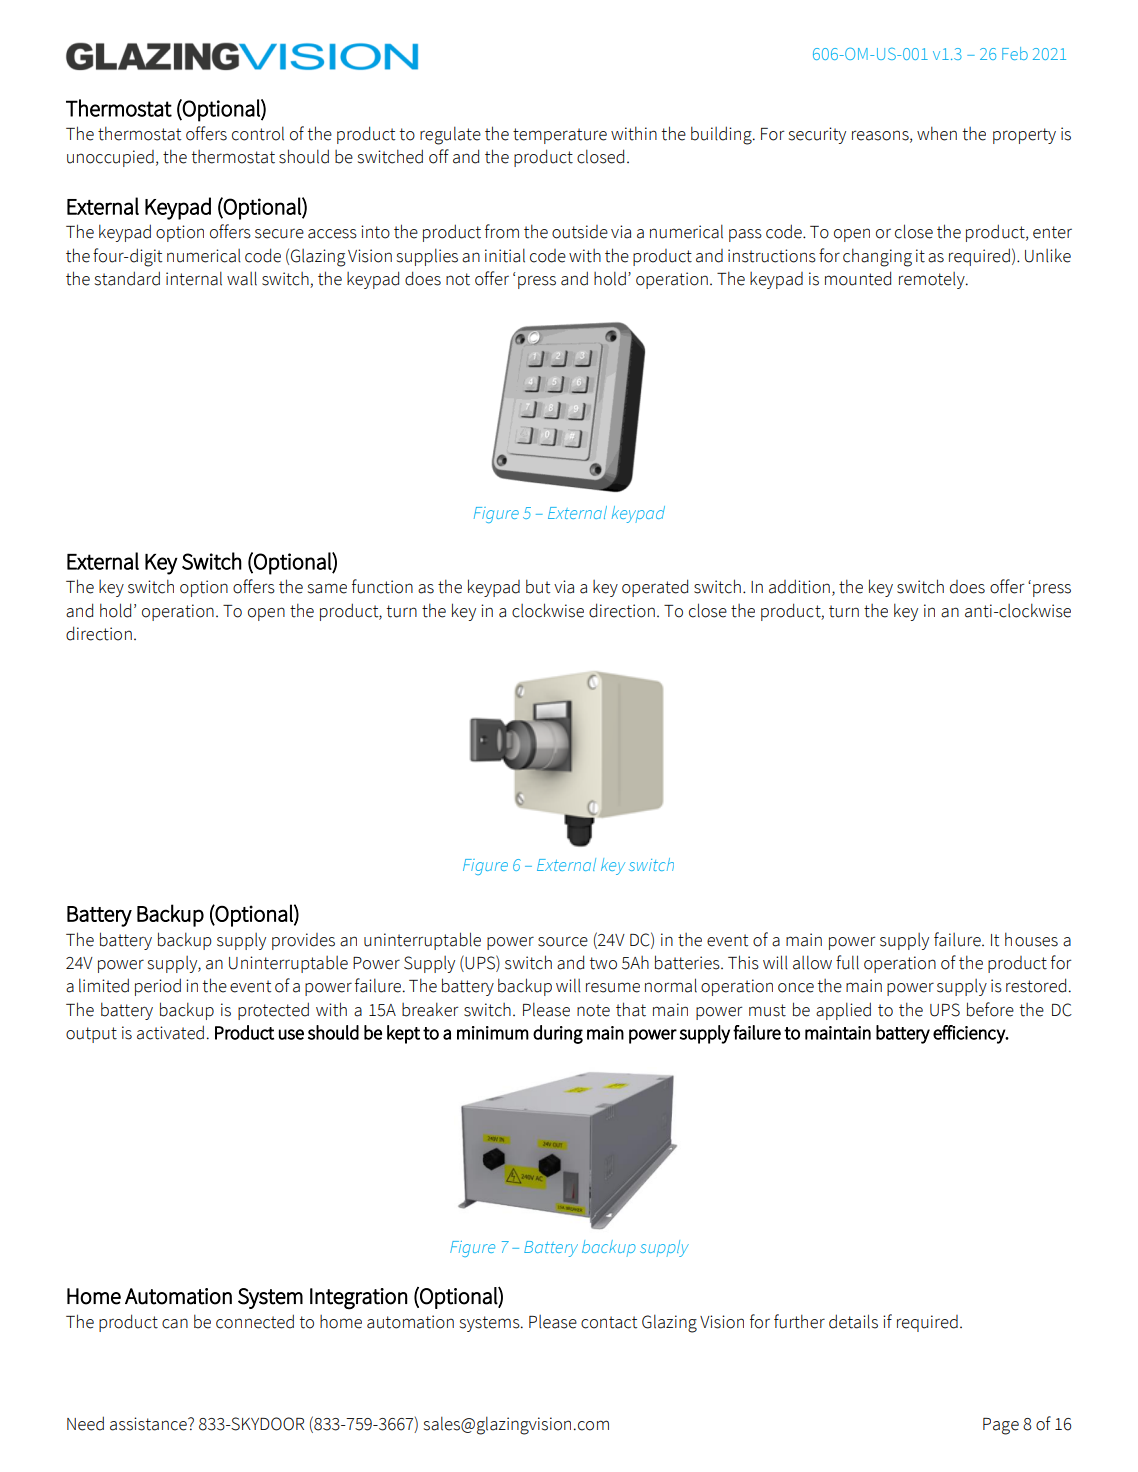  I want to click on contact, so click(609, 1322).
